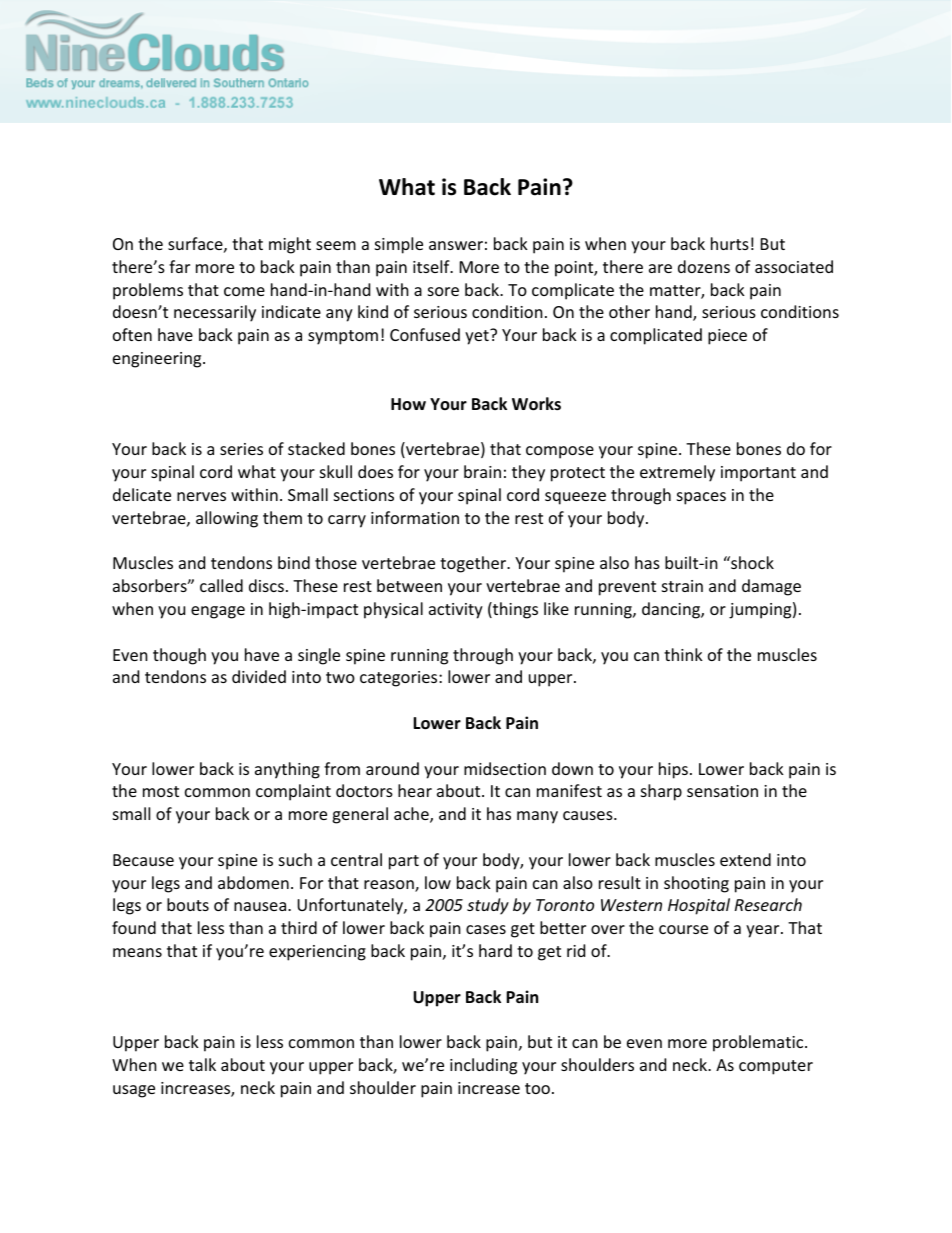 The width and height of the page is (952, 1233). Describe the element at coordinates (179, 266) in the page. I see `far` at that location.
